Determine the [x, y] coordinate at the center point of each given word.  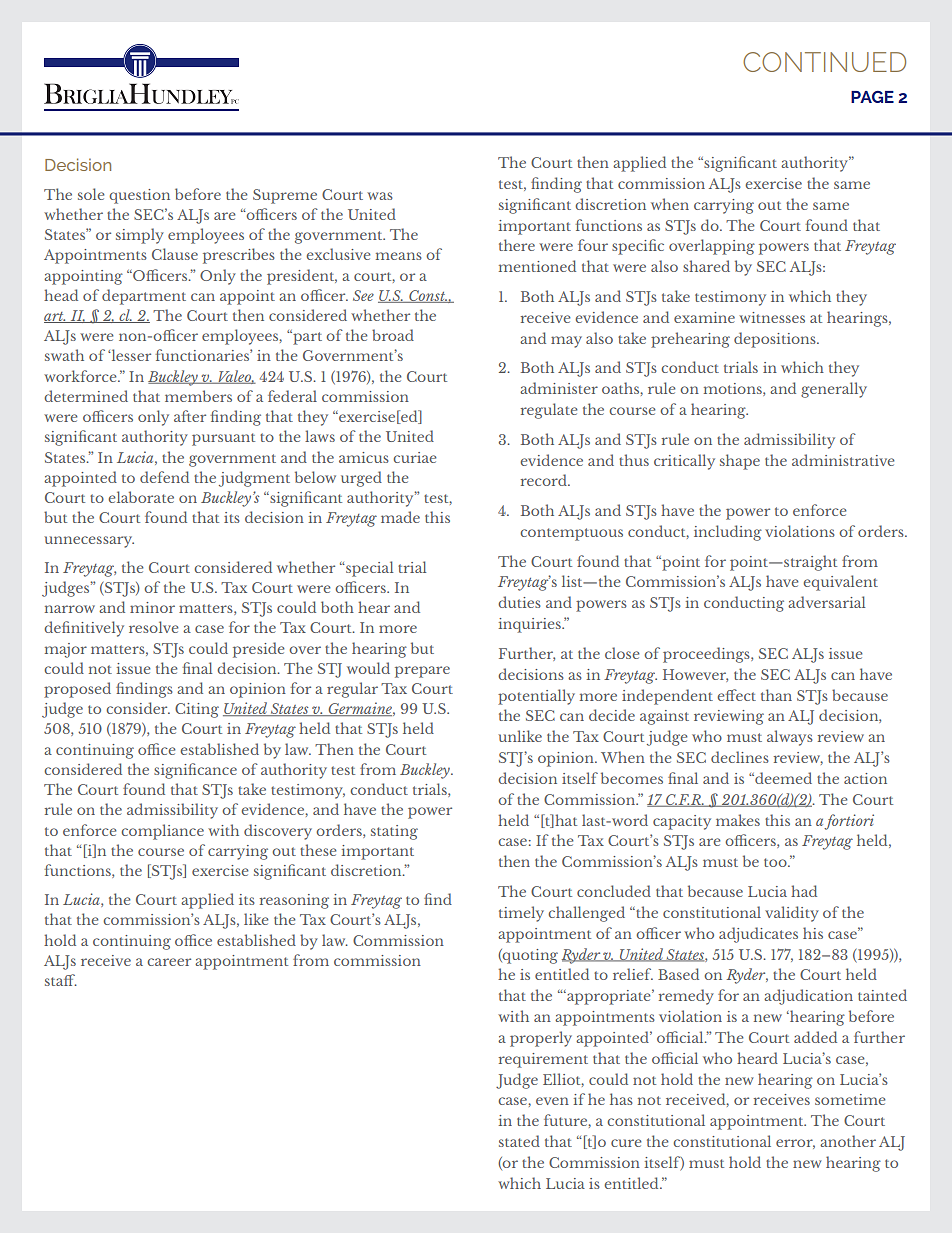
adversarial [826, 602]
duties [519, 602]
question [139, 196]
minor [152, 607]
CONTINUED [824, 62]
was [380, 196]
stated [519, 1141]
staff [61, 980]
